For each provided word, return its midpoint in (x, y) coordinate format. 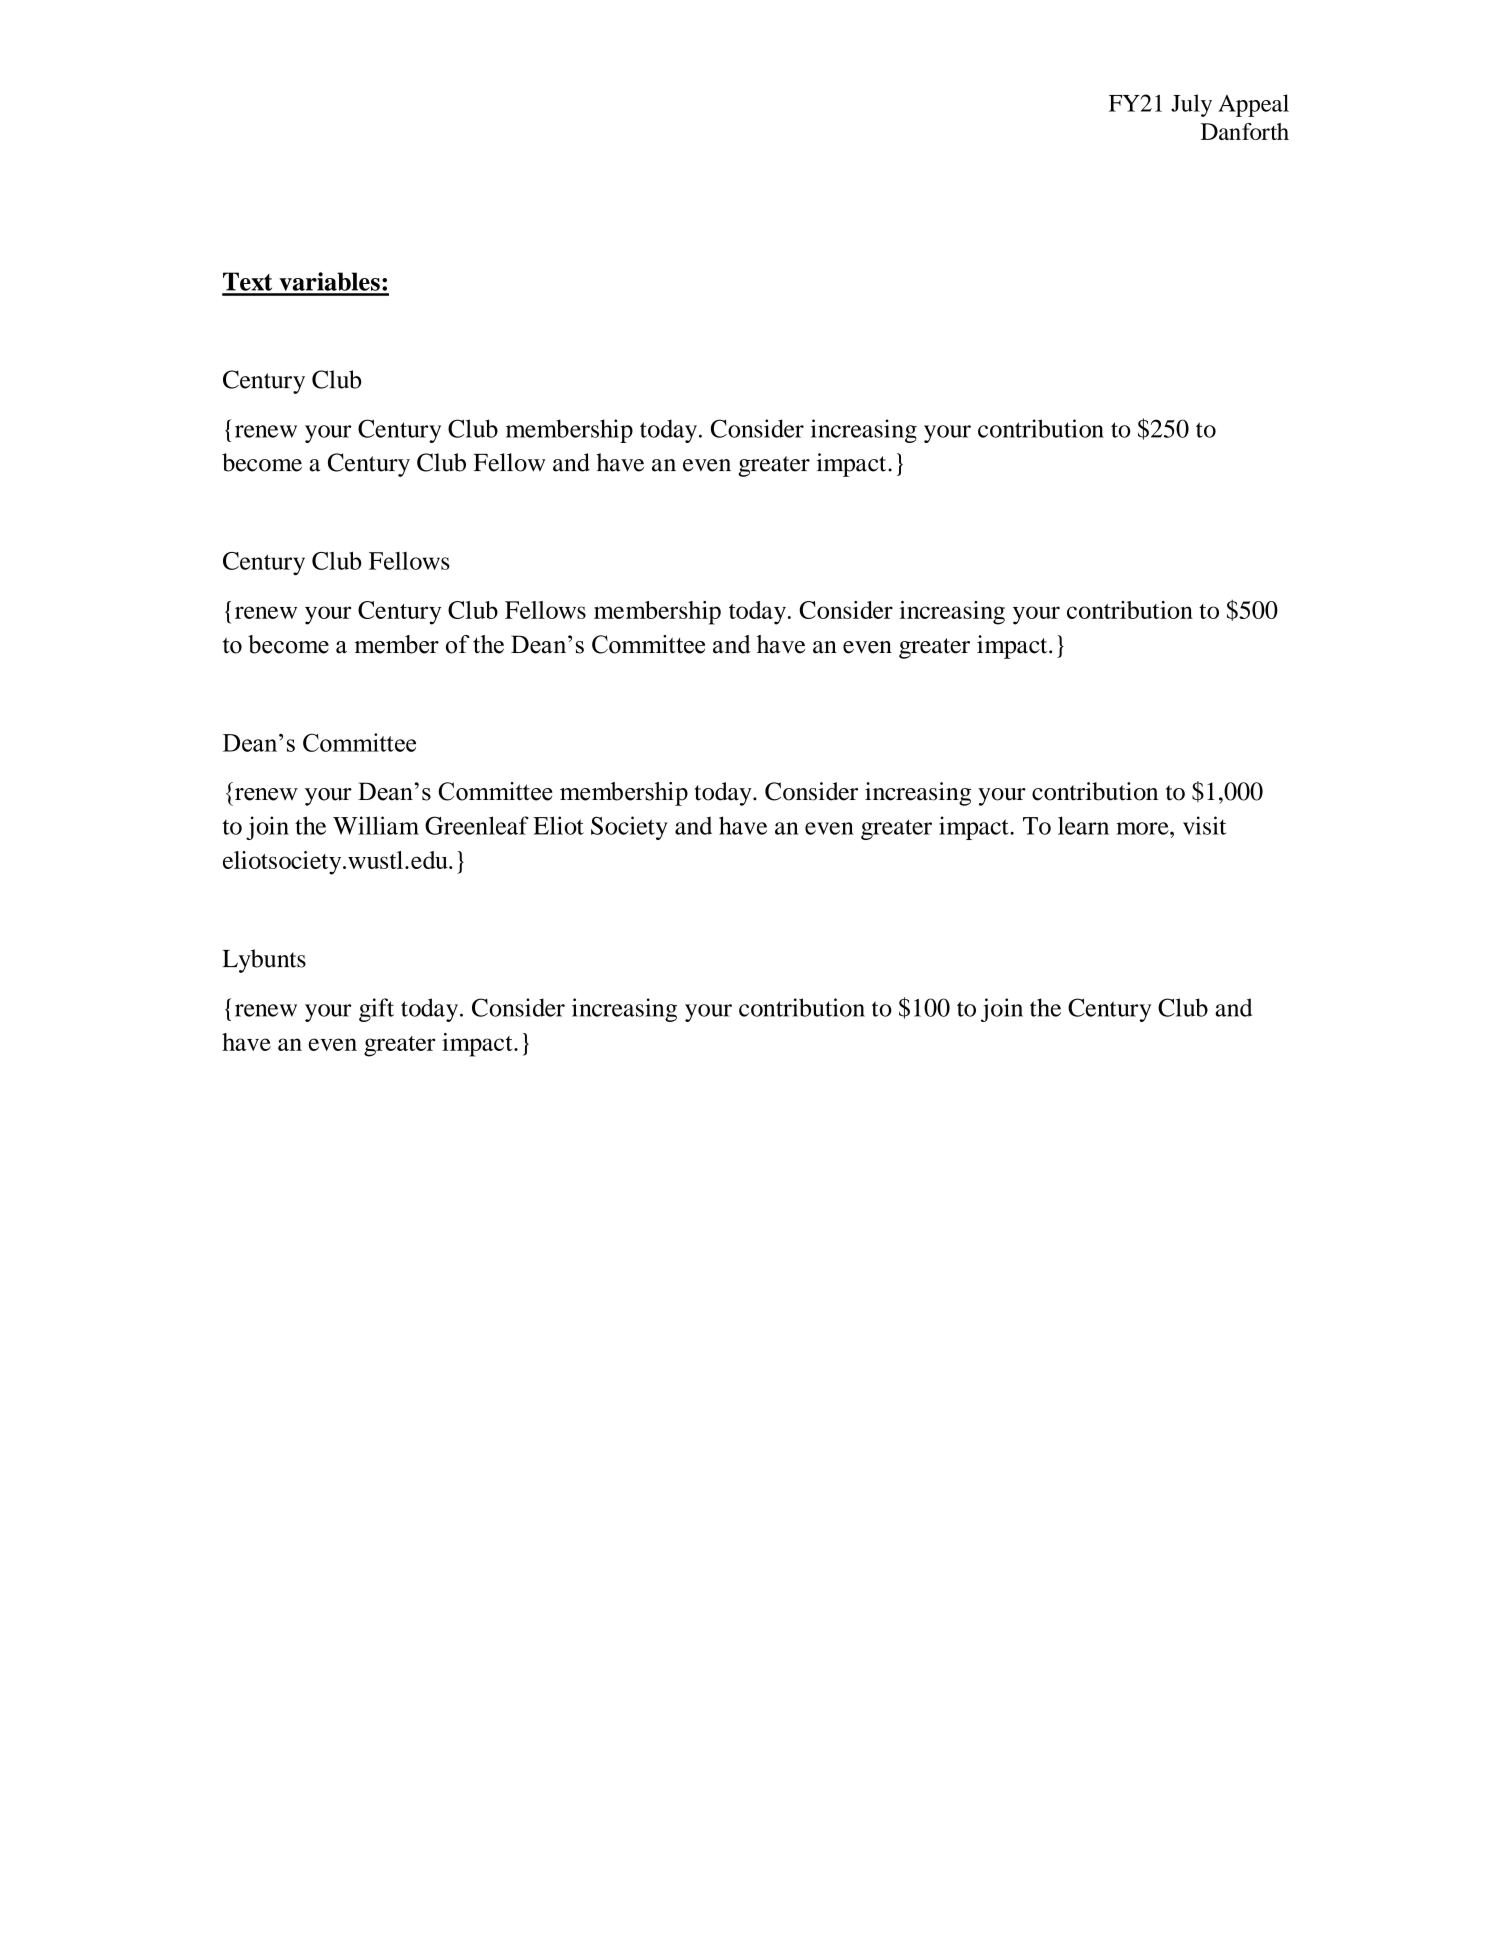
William (376, 825)
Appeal (1253, 105)
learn (1083, 825)
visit (1204, 825)
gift (376, 1010)
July (1191, 105)
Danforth (1245, 131)
